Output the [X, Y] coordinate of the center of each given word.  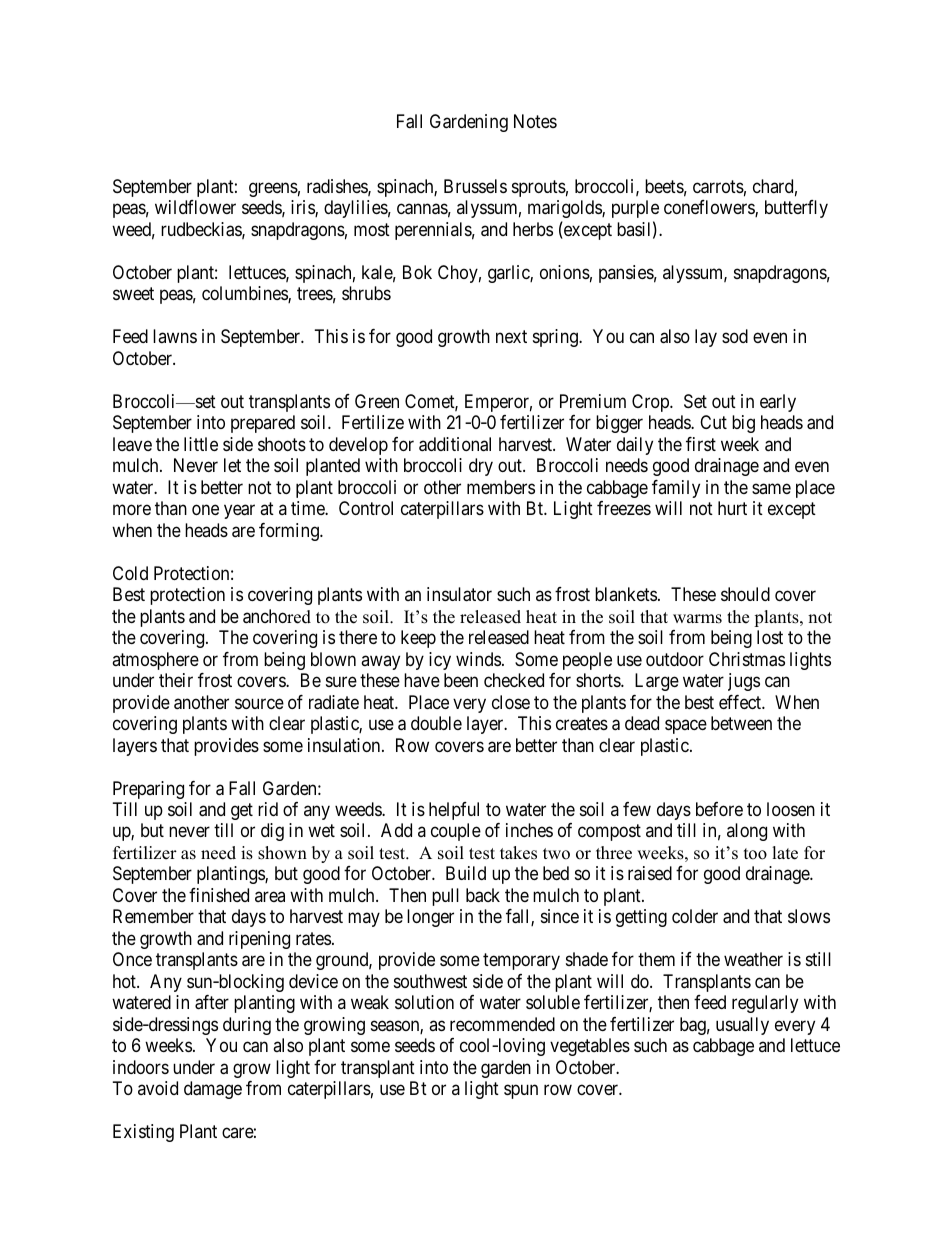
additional [455, 444]
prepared [263, 424]
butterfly [796, 209]
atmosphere [155, 661]
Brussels [475, 186]
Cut [713, 422]
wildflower [195, 207]
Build [466, 873]
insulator [459, 594]
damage [213, 1090]
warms [697, 619]
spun [521, 1092]
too [755, 854]
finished [219, 895]
